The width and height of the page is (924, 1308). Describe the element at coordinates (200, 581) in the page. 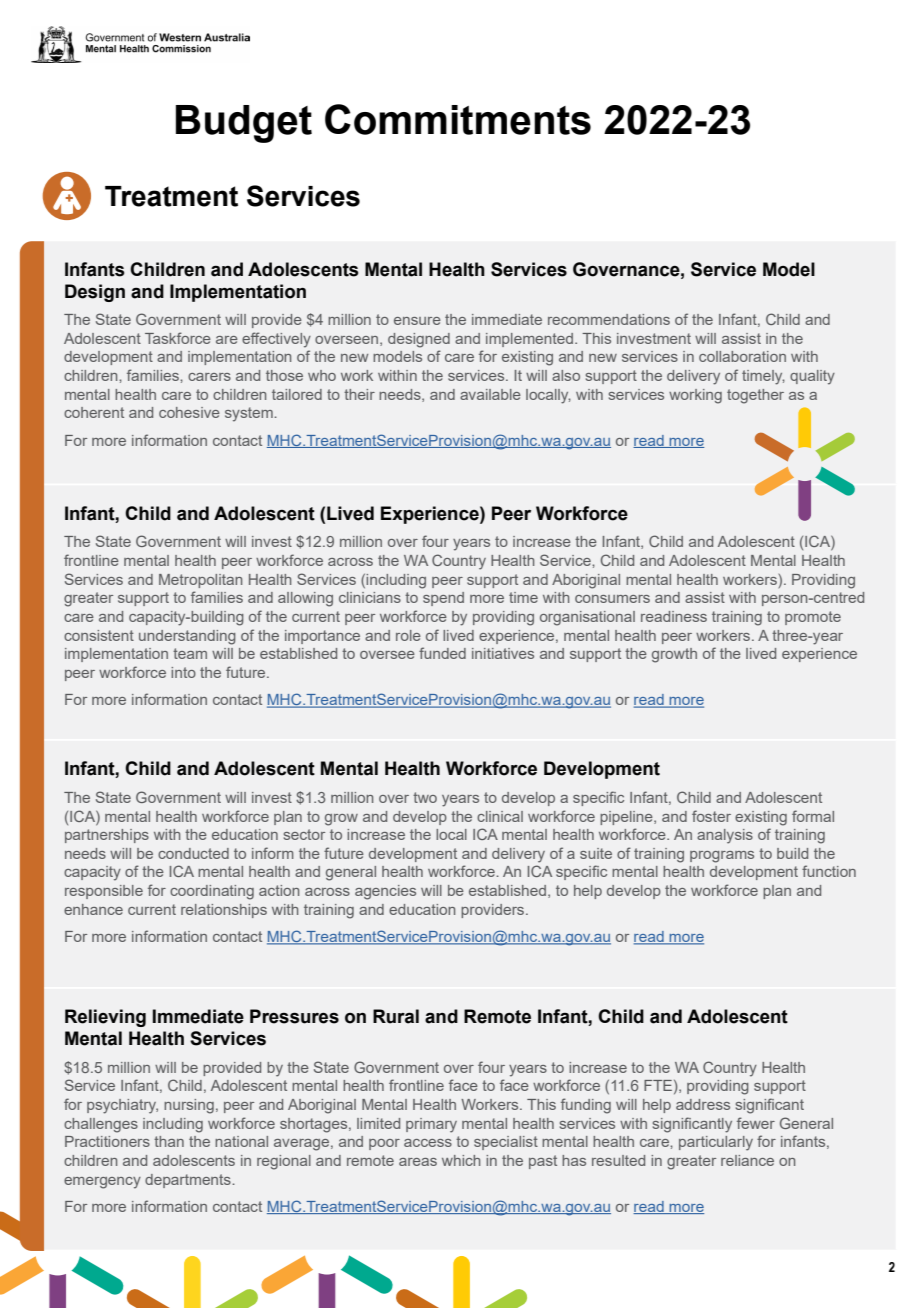

I see `Metropolitan` at that location.
